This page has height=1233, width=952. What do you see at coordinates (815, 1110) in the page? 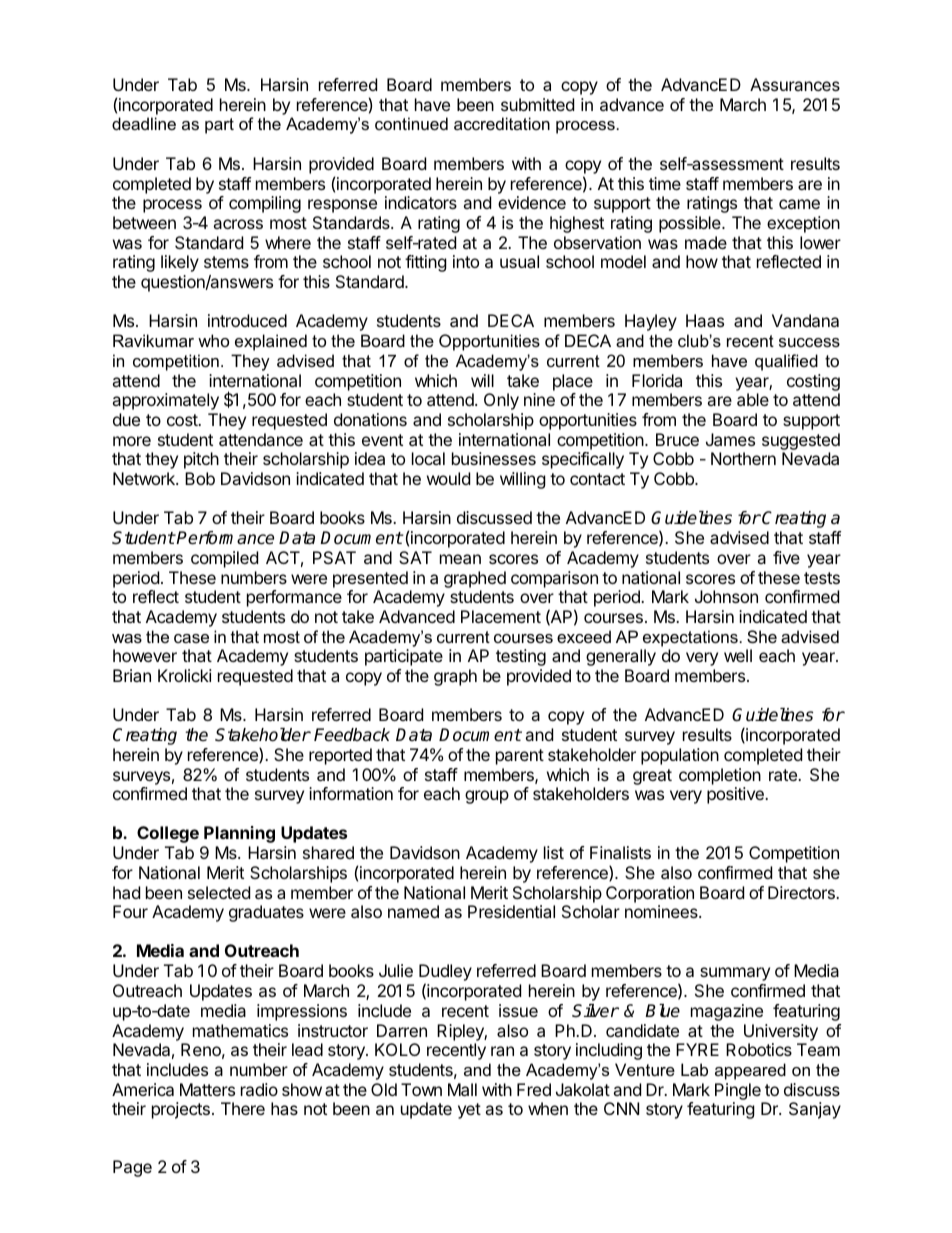
I see `Sanjay` at bounding box center [815, 1110].
